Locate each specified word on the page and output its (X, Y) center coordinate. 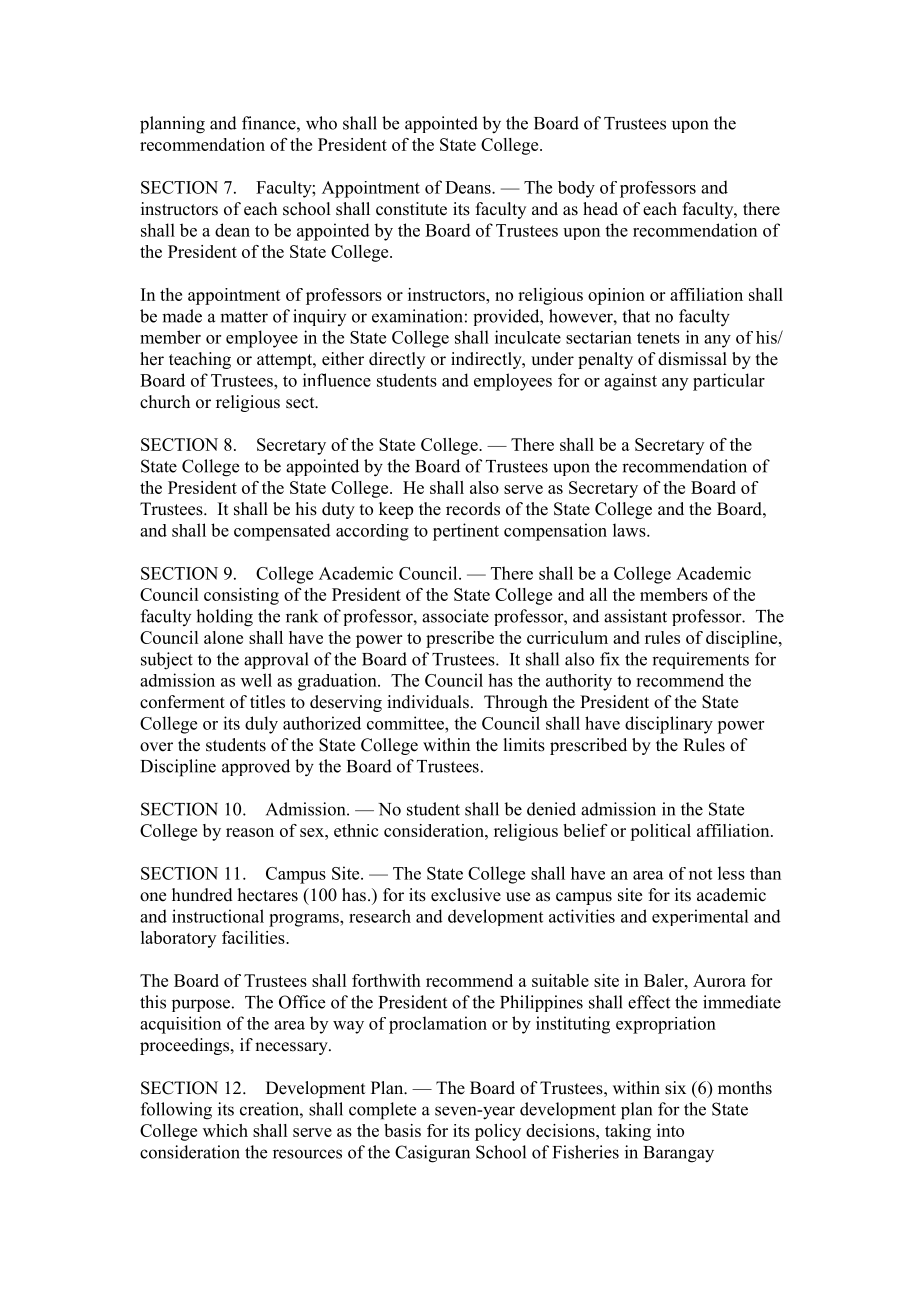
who (321, 123)
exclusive (466, 895)
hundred (202, 895)
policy (498, 1132)
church (165, 401)
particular (729, 382)
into (670, 1130)
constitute (411, 209)
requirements (700, 660)
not (700, 874)
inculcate (528, 337)
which (225, 1130)
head (600, 209)
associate (455, 616)
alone (223, 637)
